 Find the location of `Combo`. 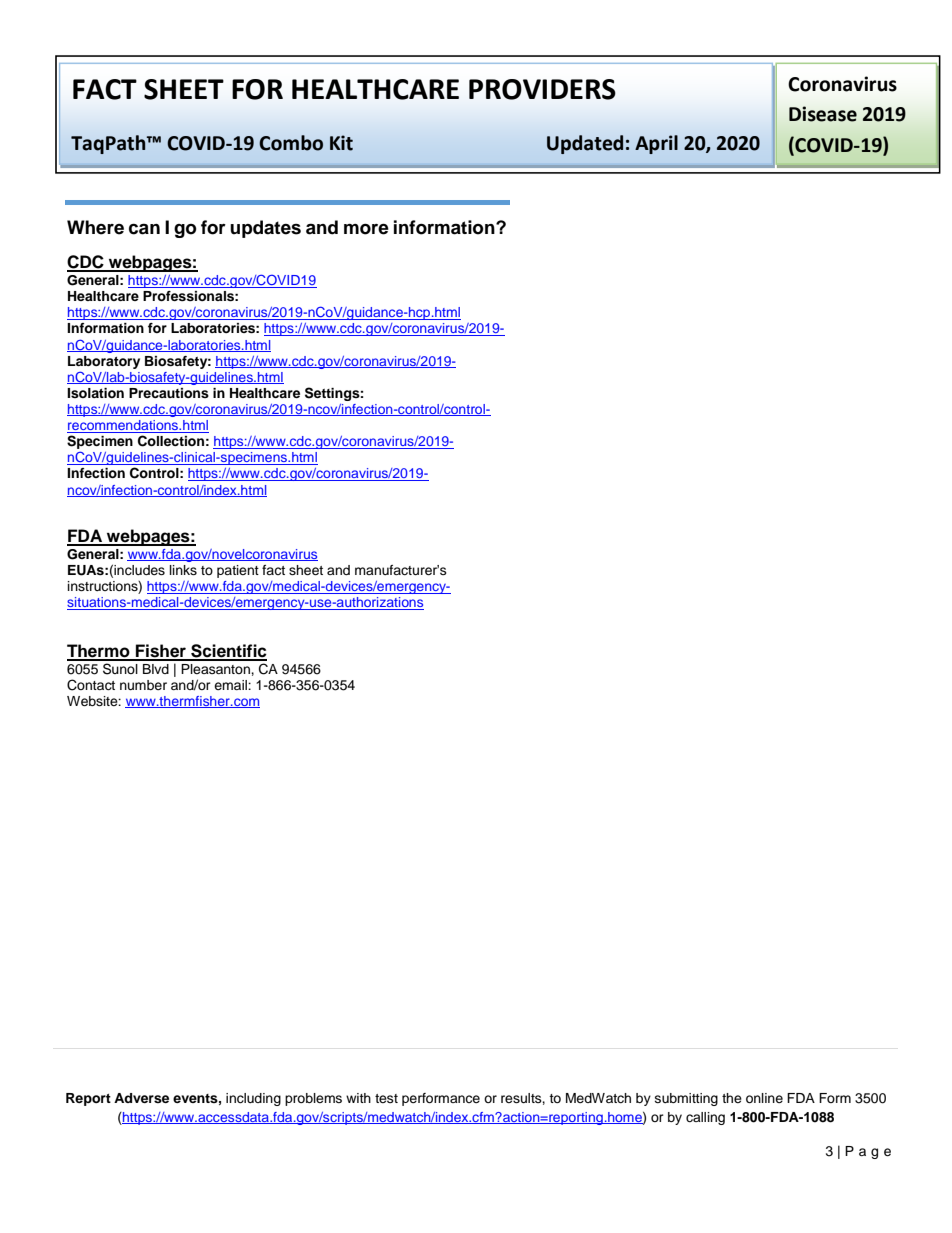

Combo is located at coordinates (291, 143).
